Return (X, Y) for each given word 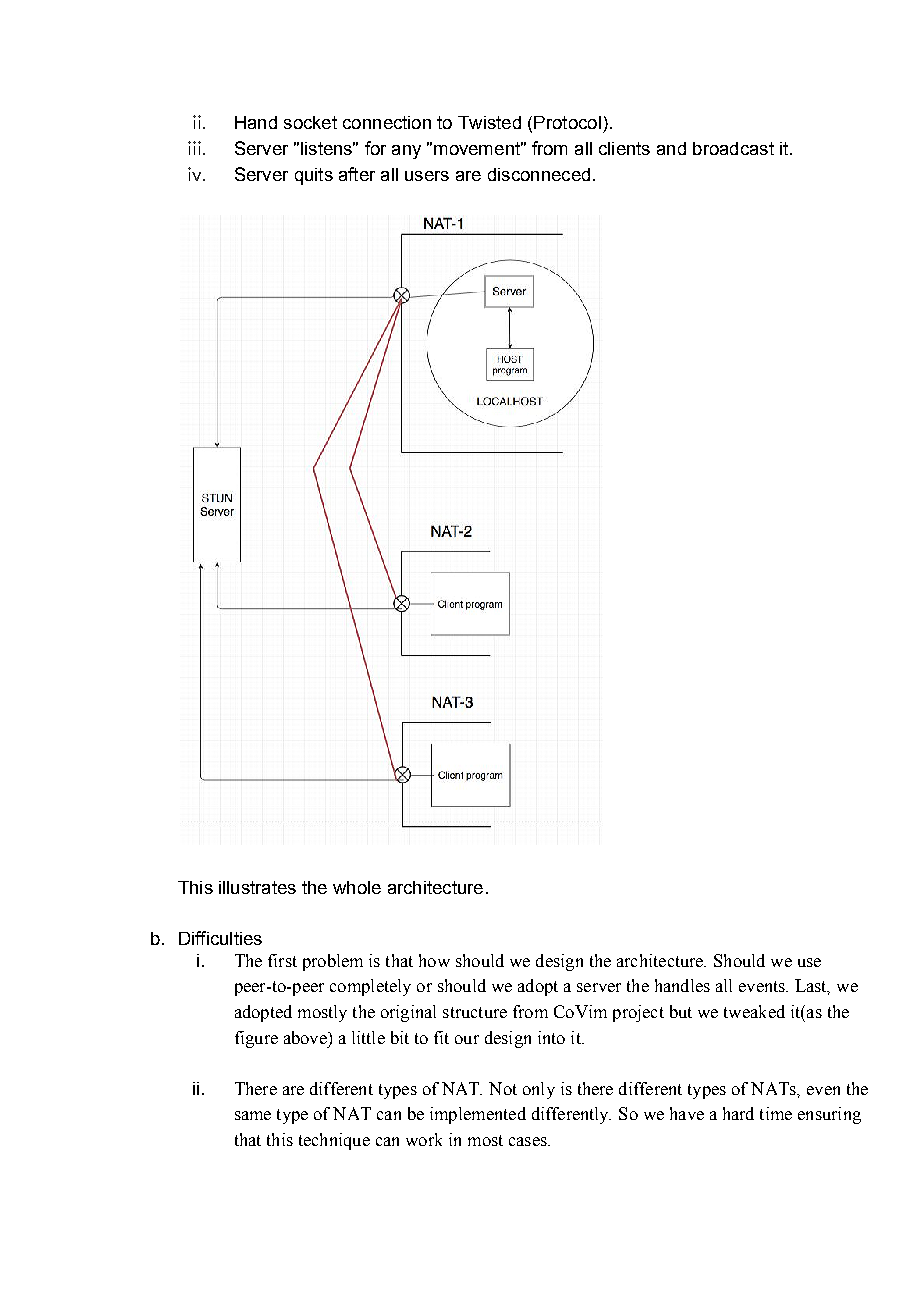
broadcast (733, 148)
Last (812, 987)
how (434, 960)
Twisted (489, 122)
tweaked (754, 1011)
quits (314, 176)
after (357, 174)
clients (624, 148)
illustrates (257, 887)
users (427, 176)
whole (357, 887)
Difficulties (220, 938)
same (253, 1115)
